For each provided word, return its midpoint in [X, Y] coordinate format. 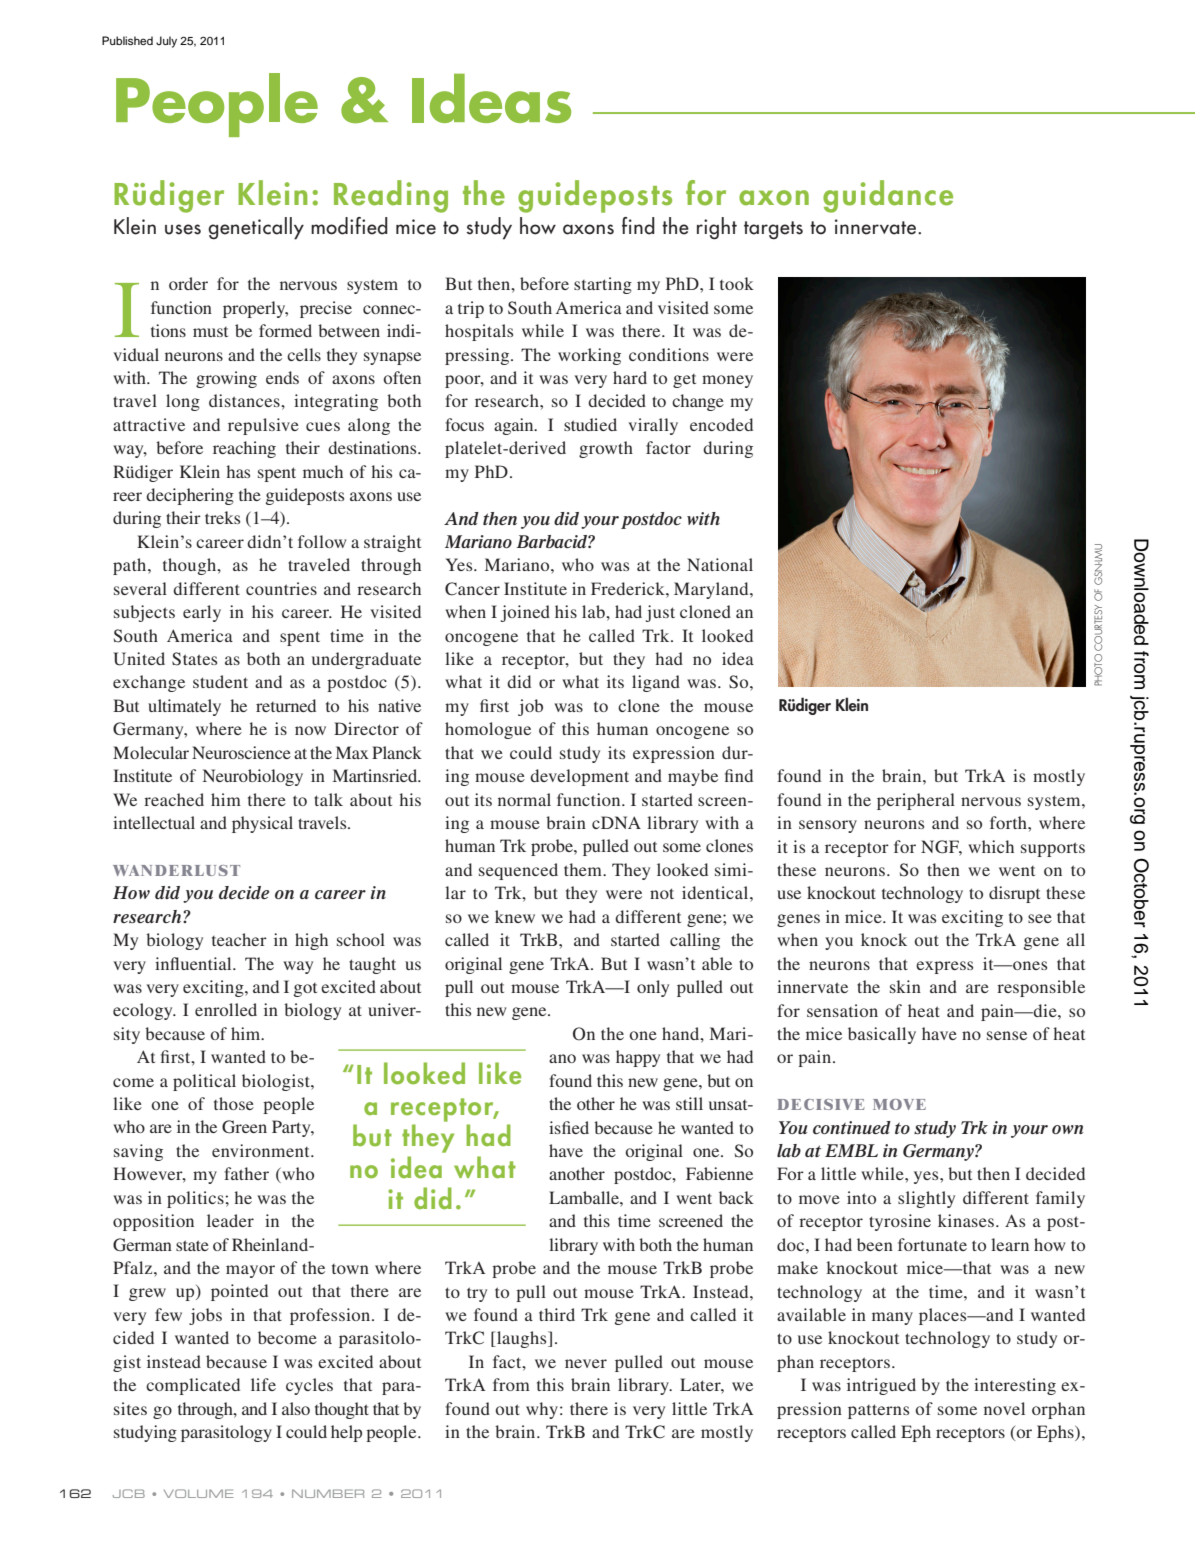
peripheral [916, 801]
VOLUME [199, 1493]
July [166, 42]
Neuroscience [241, 752]
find [638, 226]
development [579, 777]
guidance [888, 196]
